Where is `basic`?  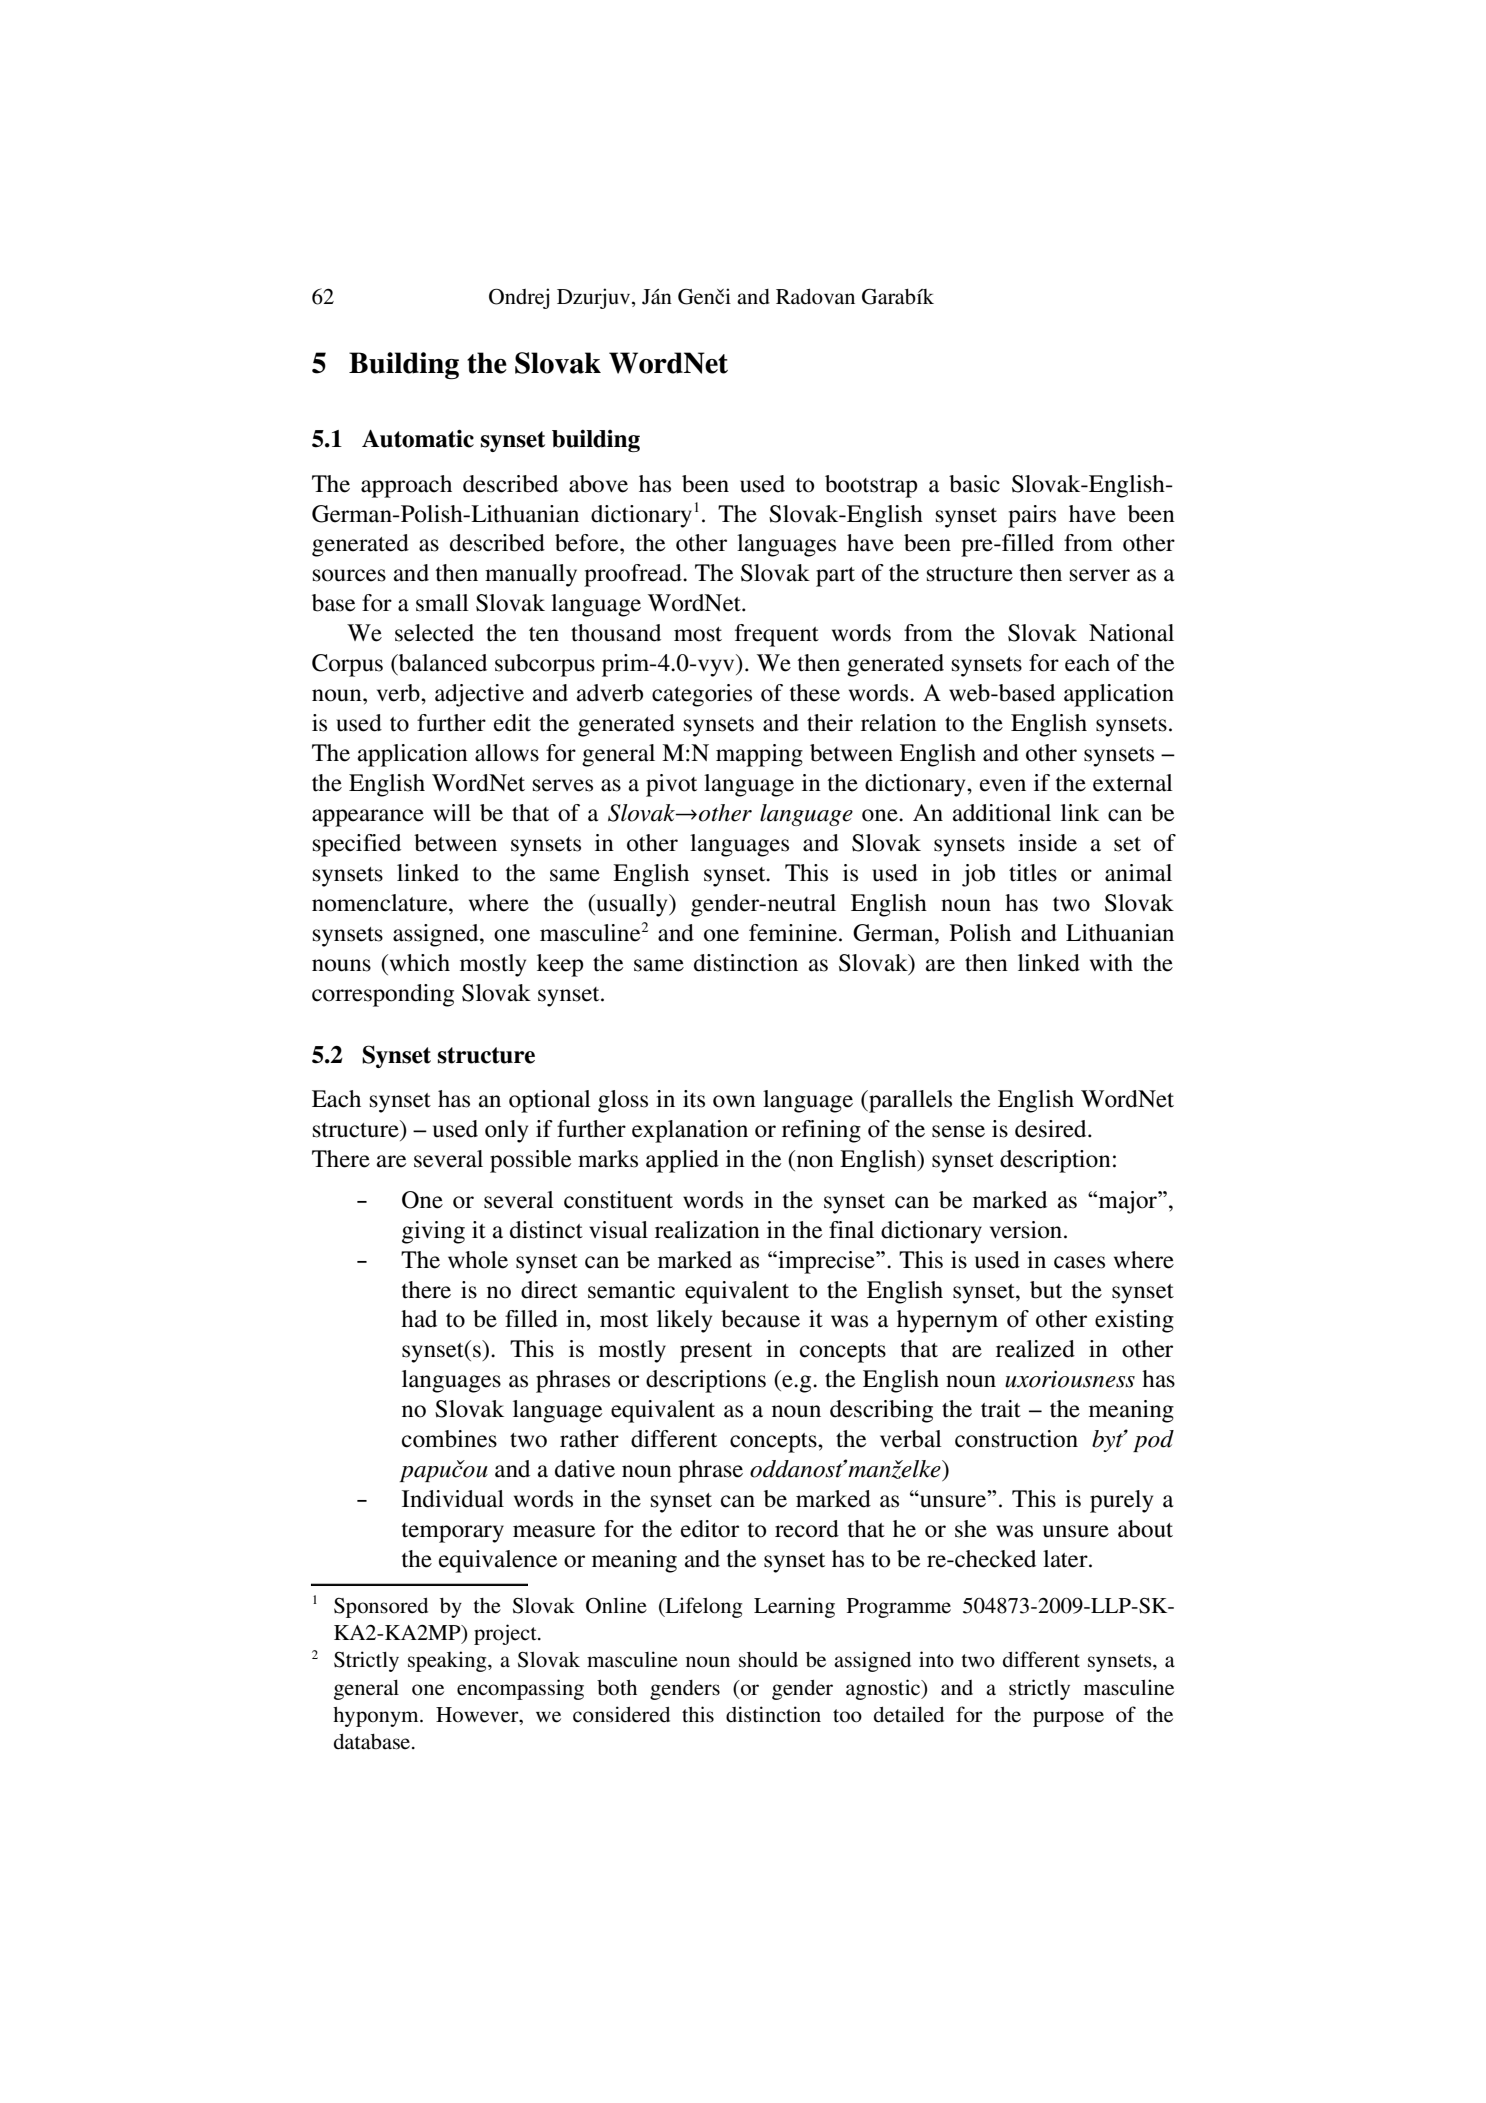 basic is located at coordinates (974, 484).
